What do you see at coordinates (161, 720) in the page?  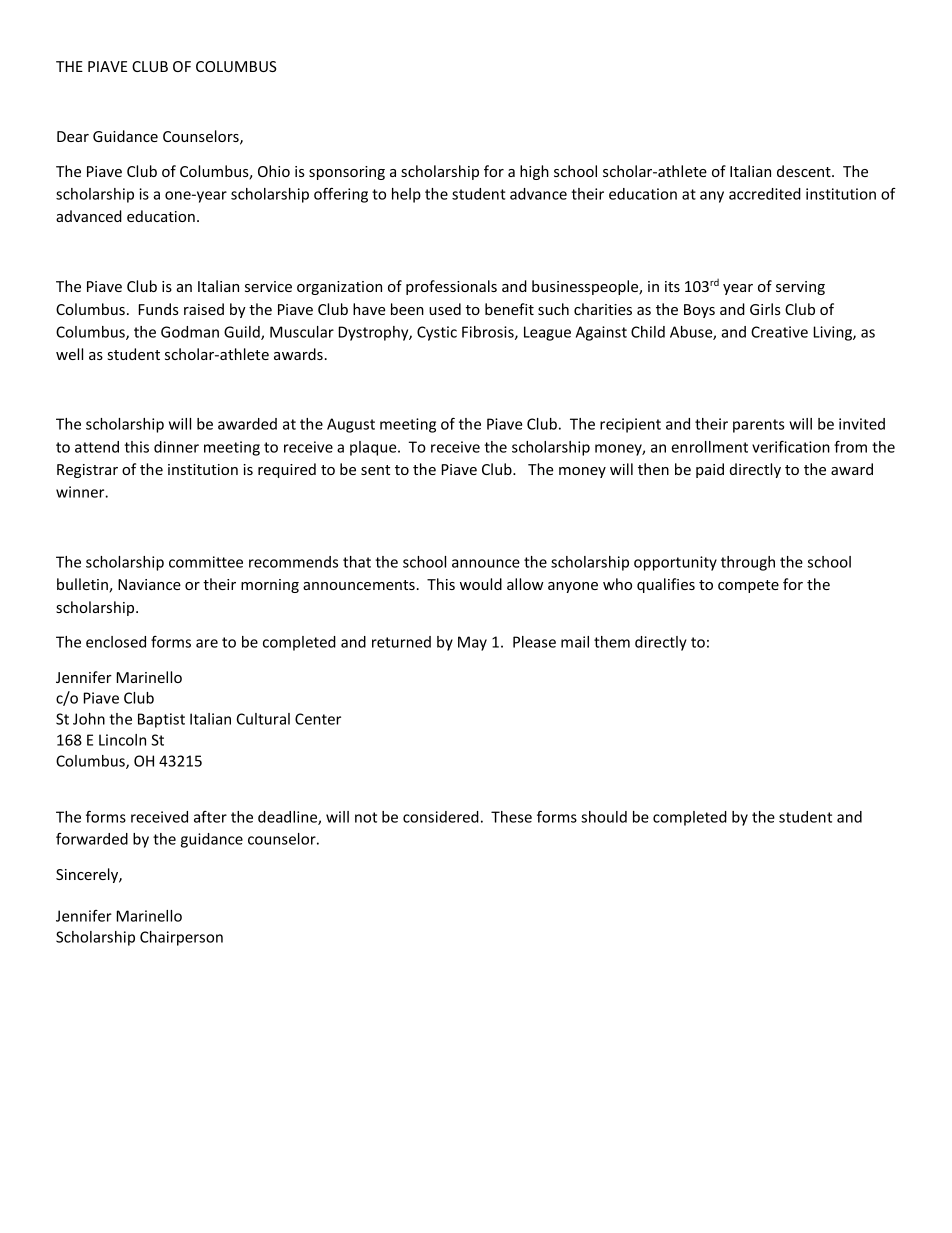 I see `Baptist` at bounding box center [161, 720].
